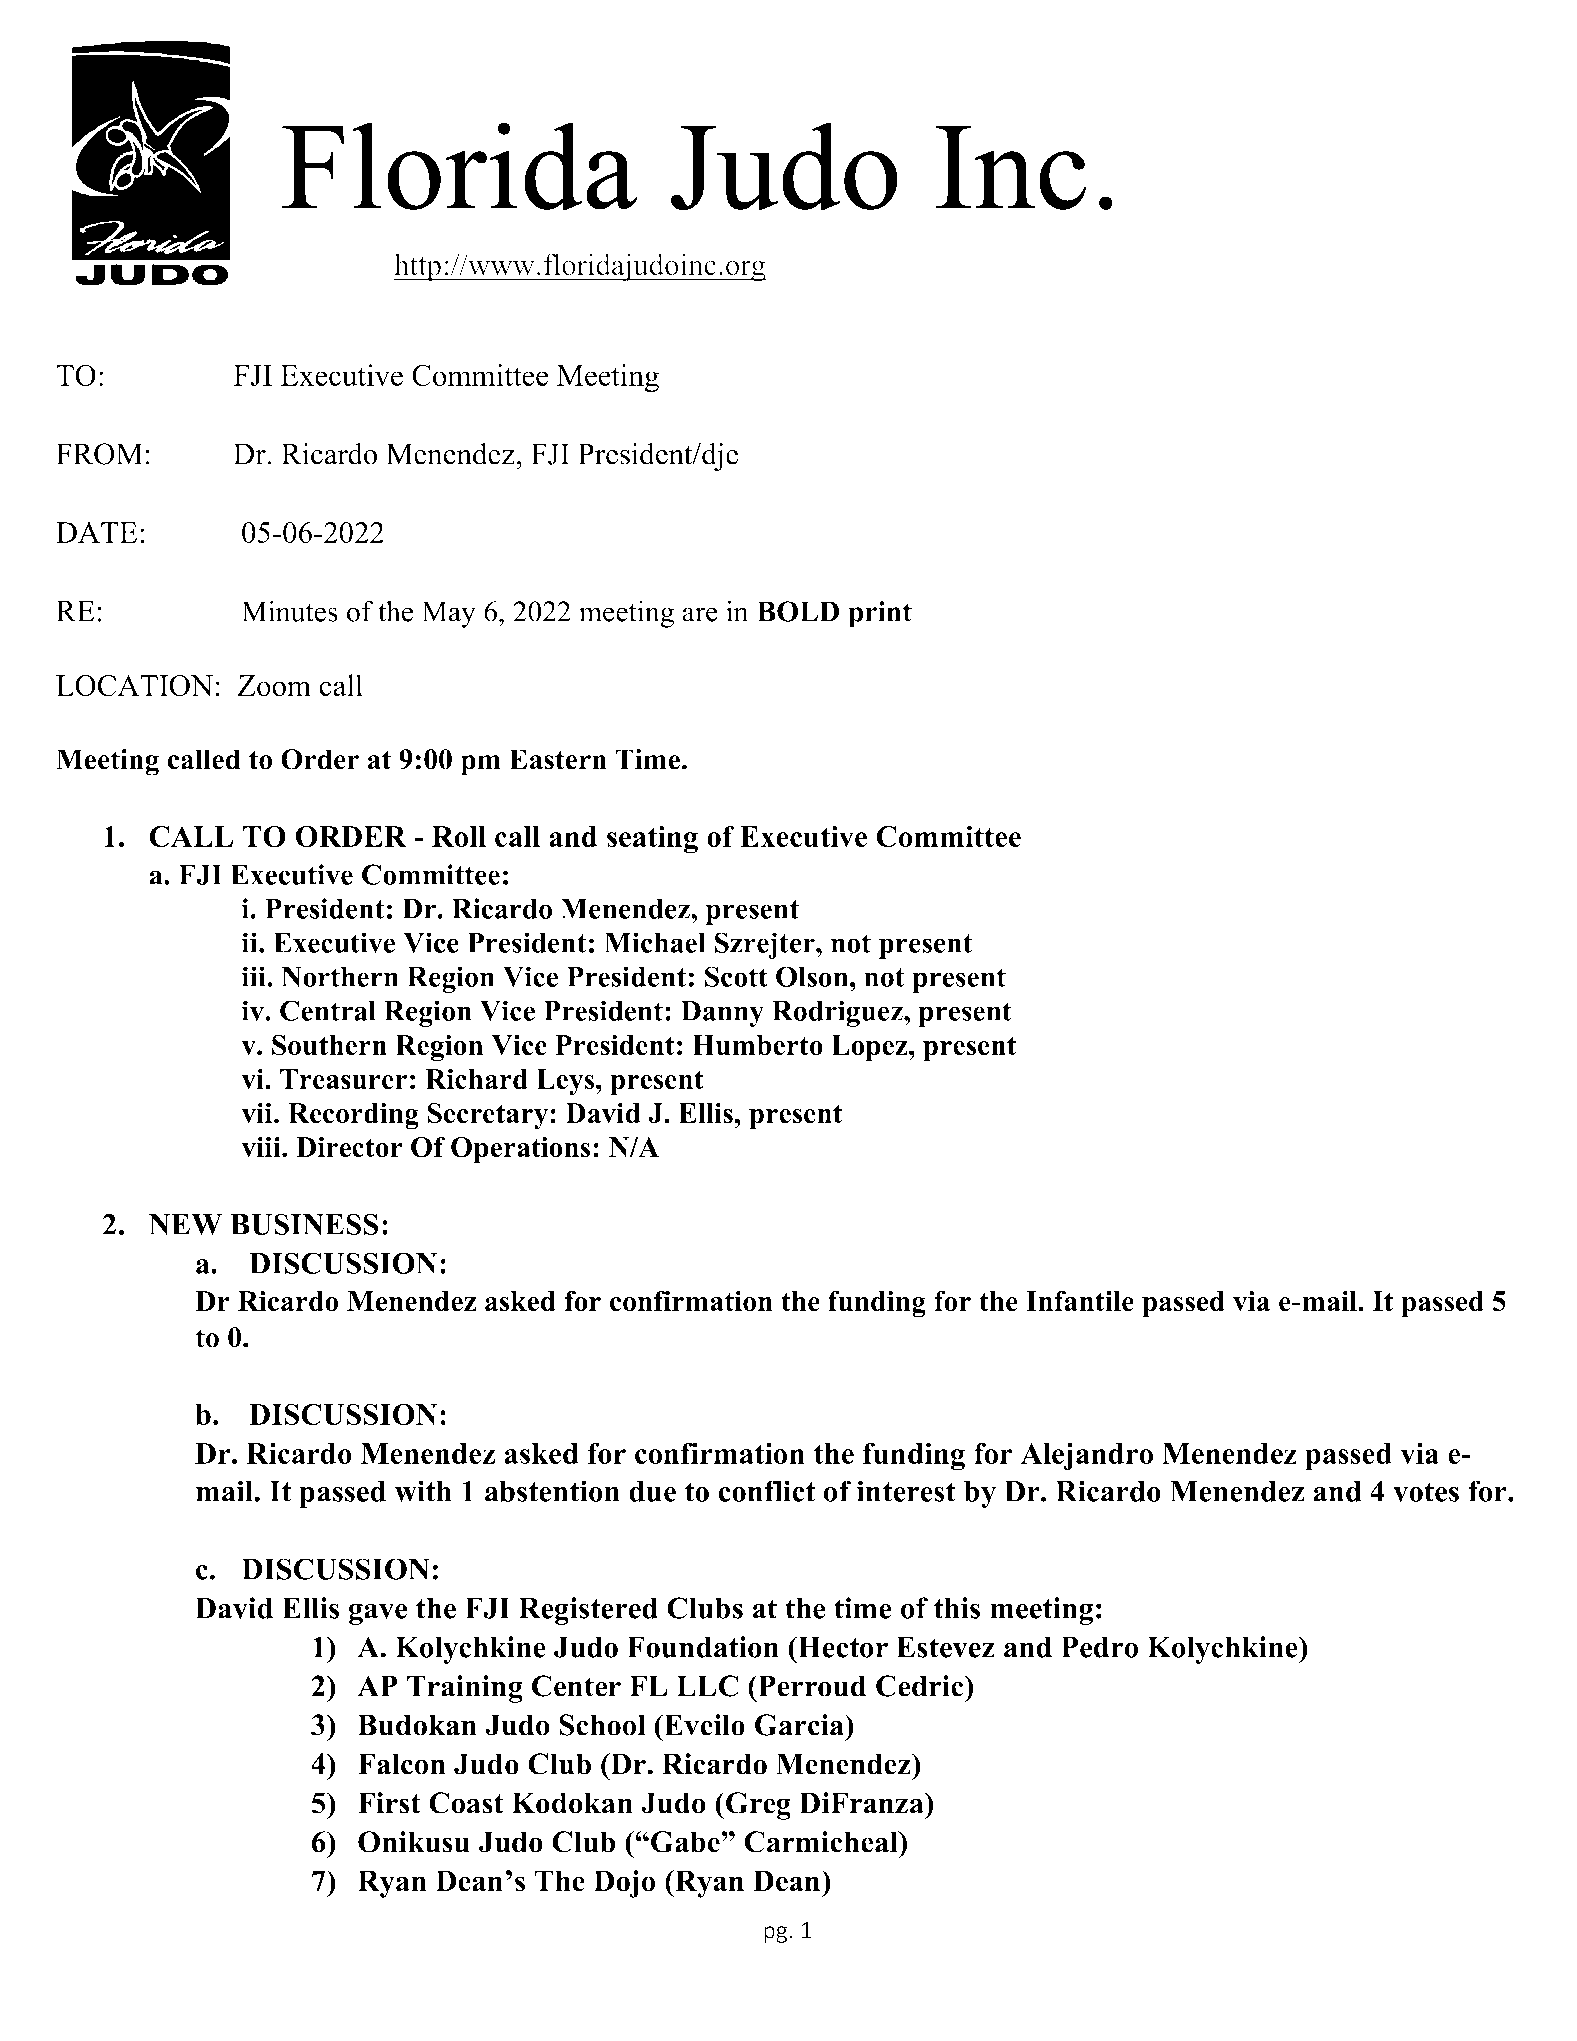 The width and height of the image is (1577, 2041). What do you see at coordinates (766, 1491) in the image?
I see `conflict` at bounding box center [766, 1491].
